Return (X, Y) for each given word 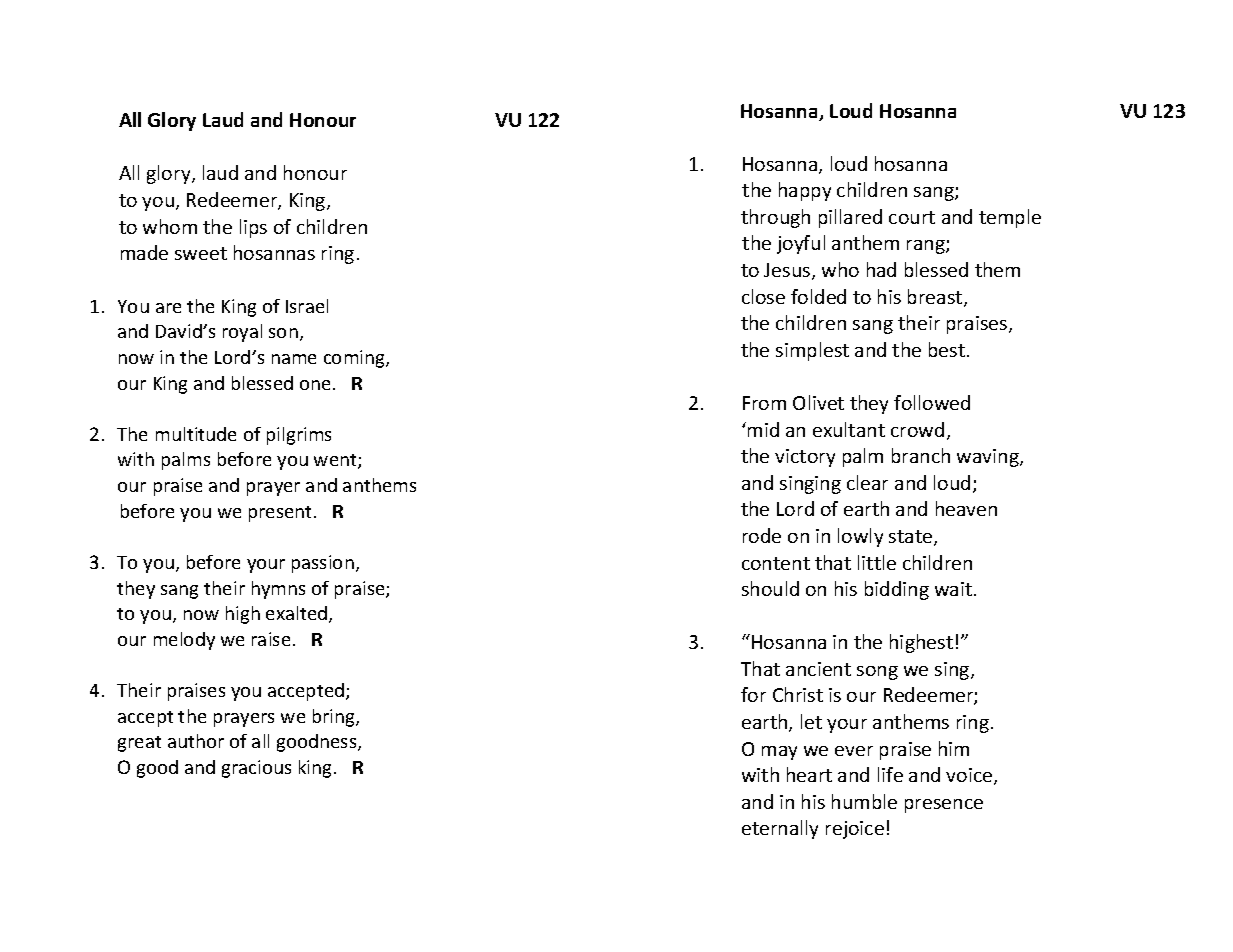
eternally (780, 829)
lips (253, 228)
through (775, 218)
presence (944, 806)
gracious (256, 769)
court (912, 217)
